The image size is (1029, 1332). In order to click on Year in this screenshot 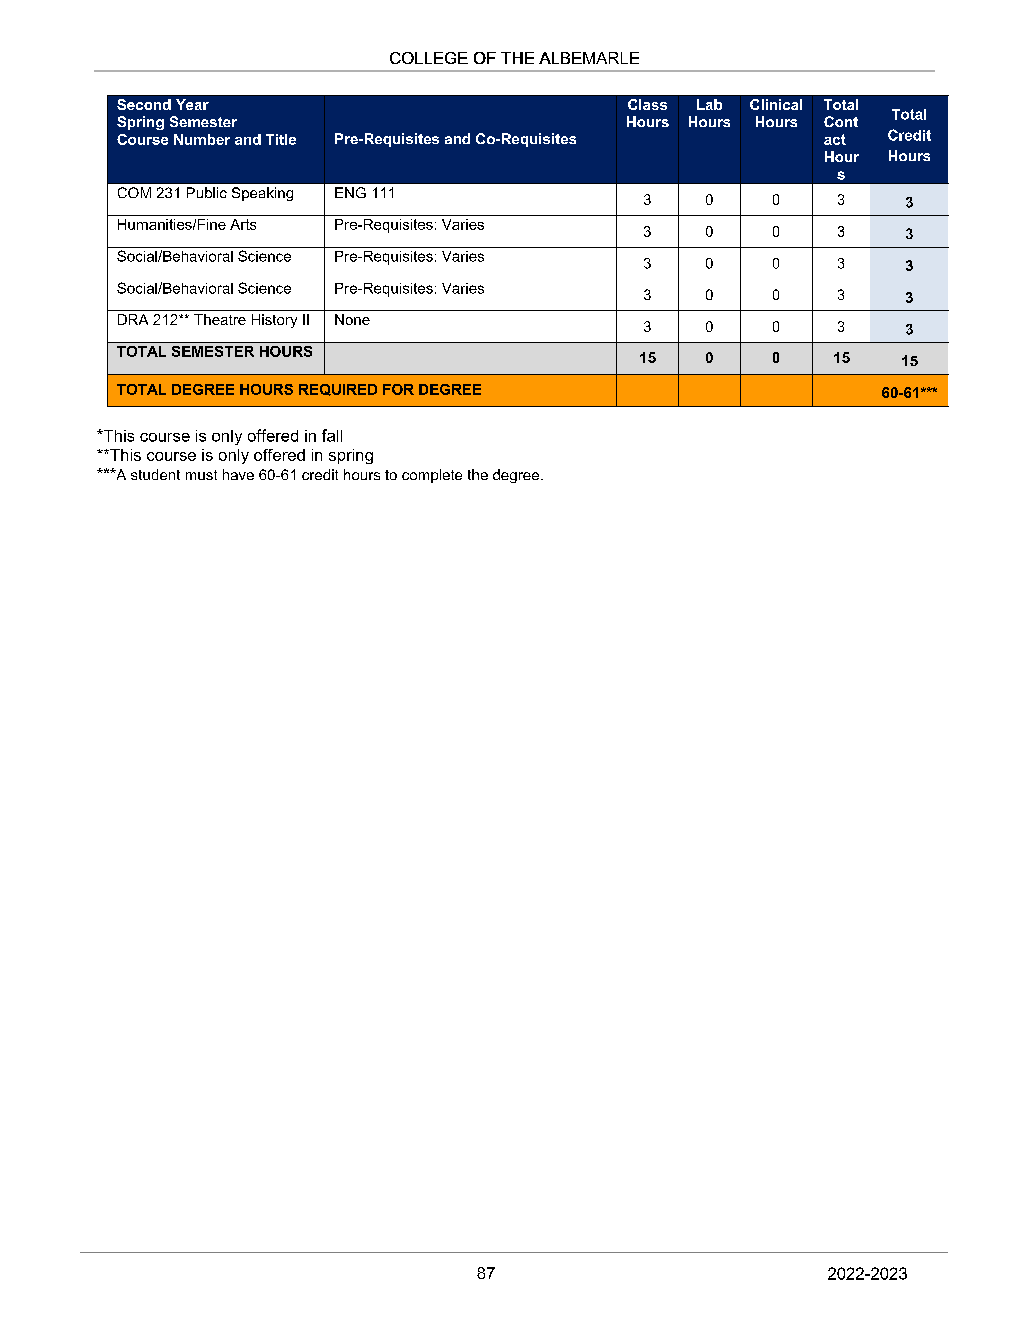, I will do `click(192, 104)`.
